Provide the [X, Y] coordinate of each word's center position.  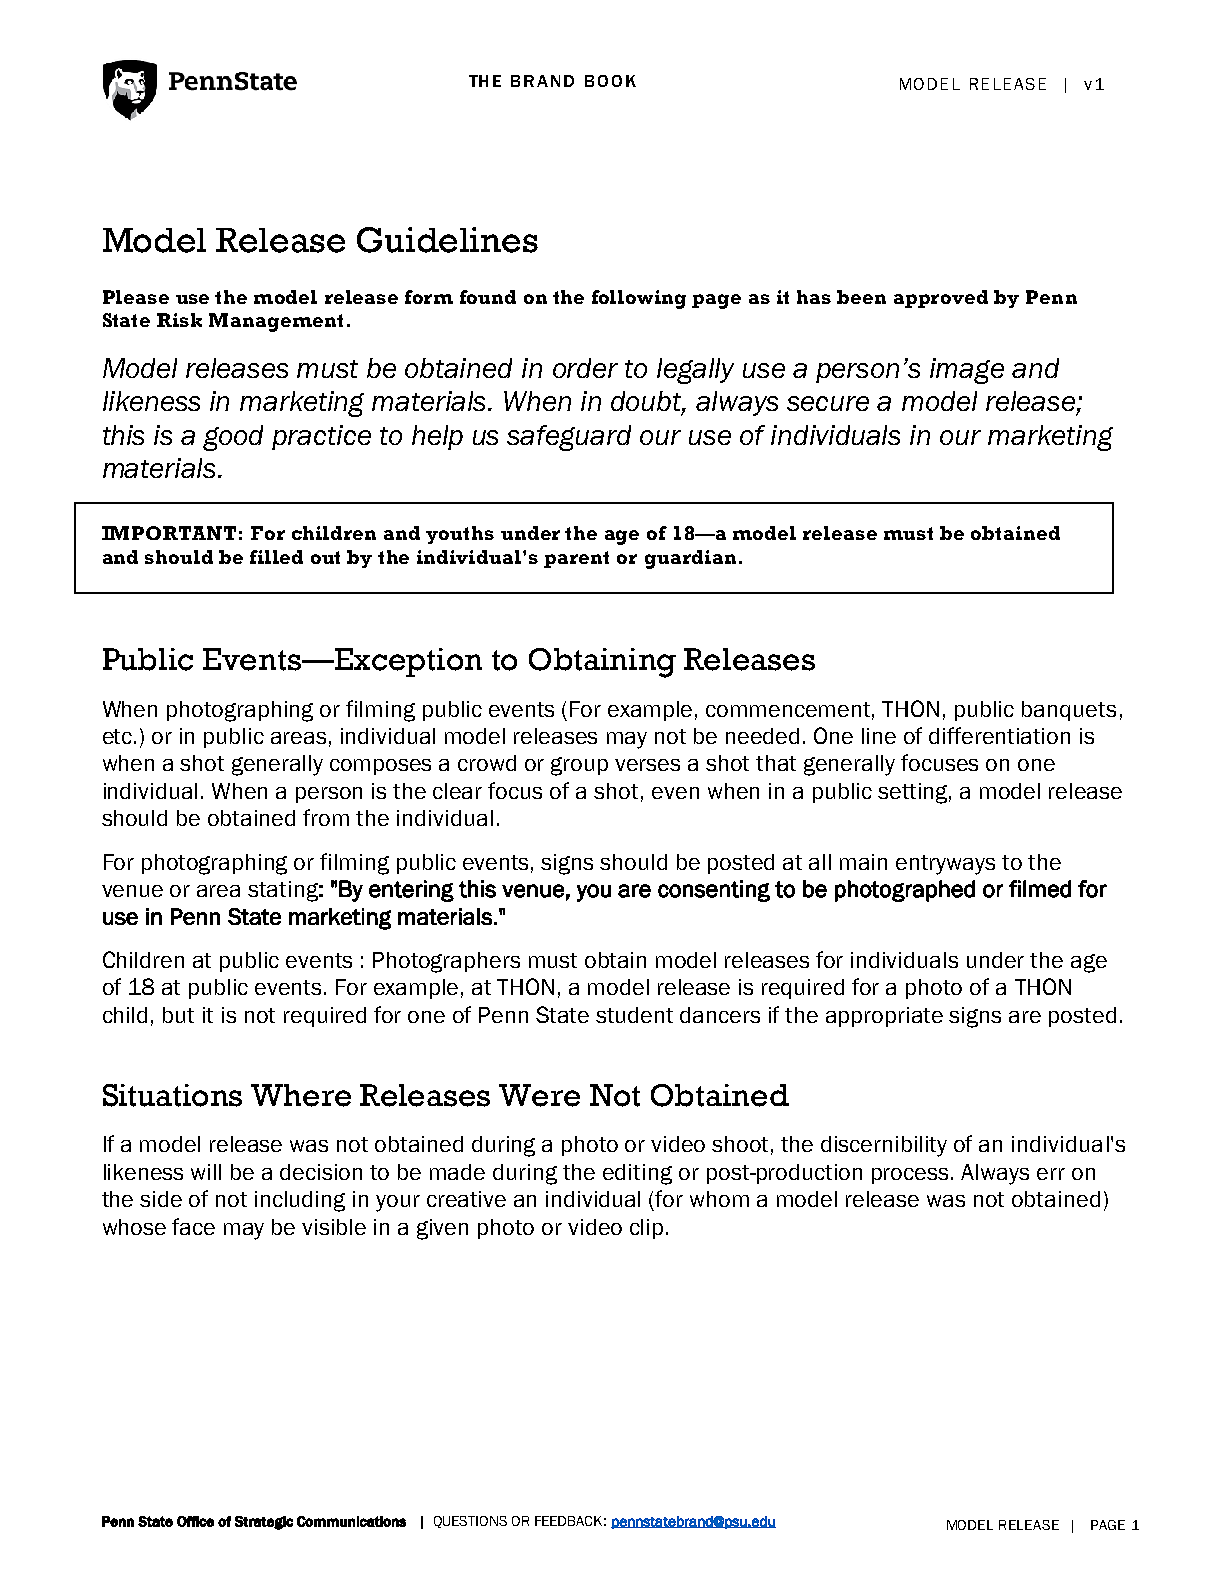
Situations [172, 1095]
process [912, 1176]
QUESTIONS [470, 1522]
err [1051, 1174]
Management [276, 322]
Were [539, 1095]
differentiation [999, 735]
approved [941, 299]
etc [119, 736]
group [579, 766]
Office [195, 1521]
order [585, 368]
